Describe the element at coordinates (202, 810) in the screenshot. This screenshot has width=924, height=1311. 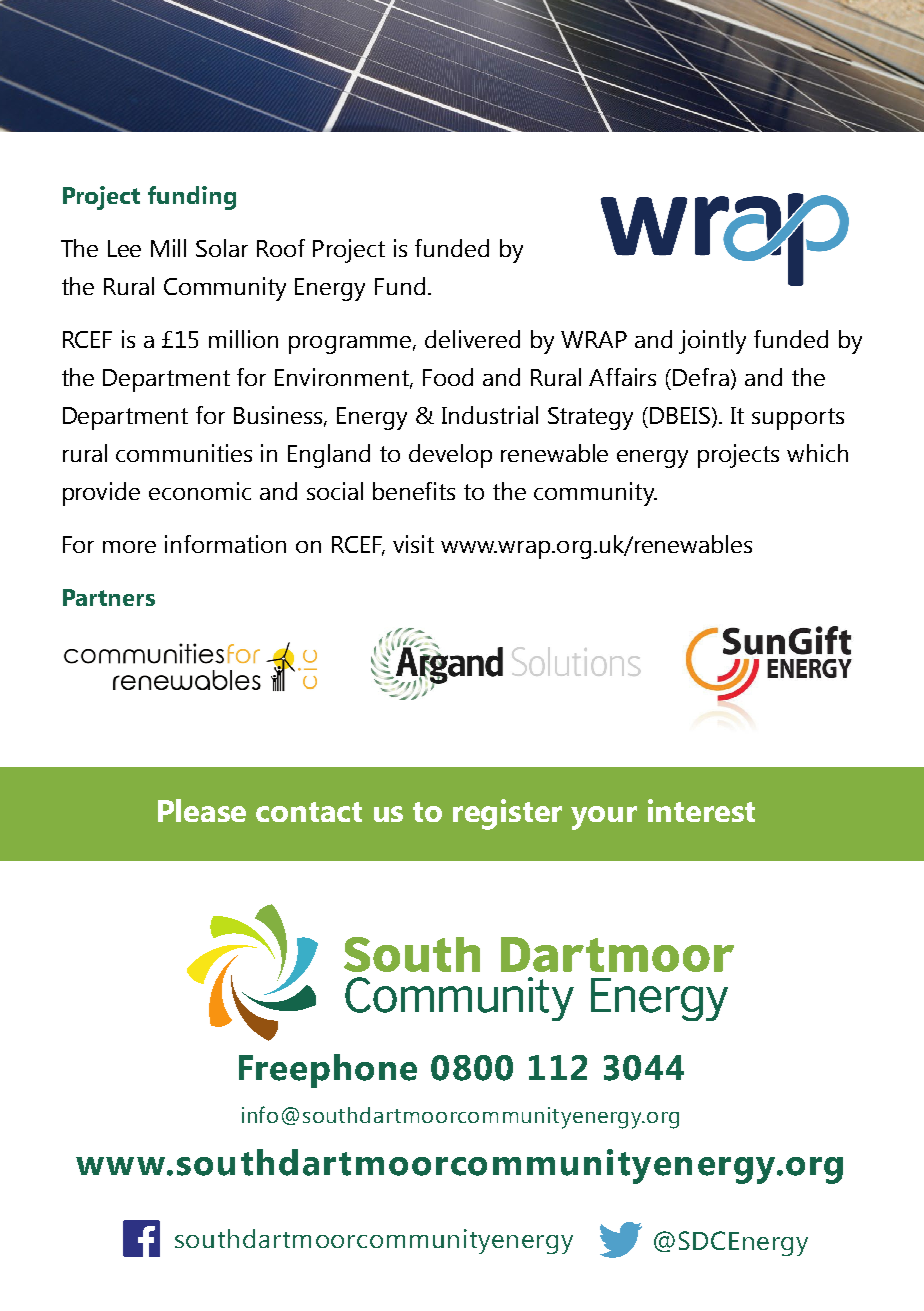
I see `Please` at that location.
